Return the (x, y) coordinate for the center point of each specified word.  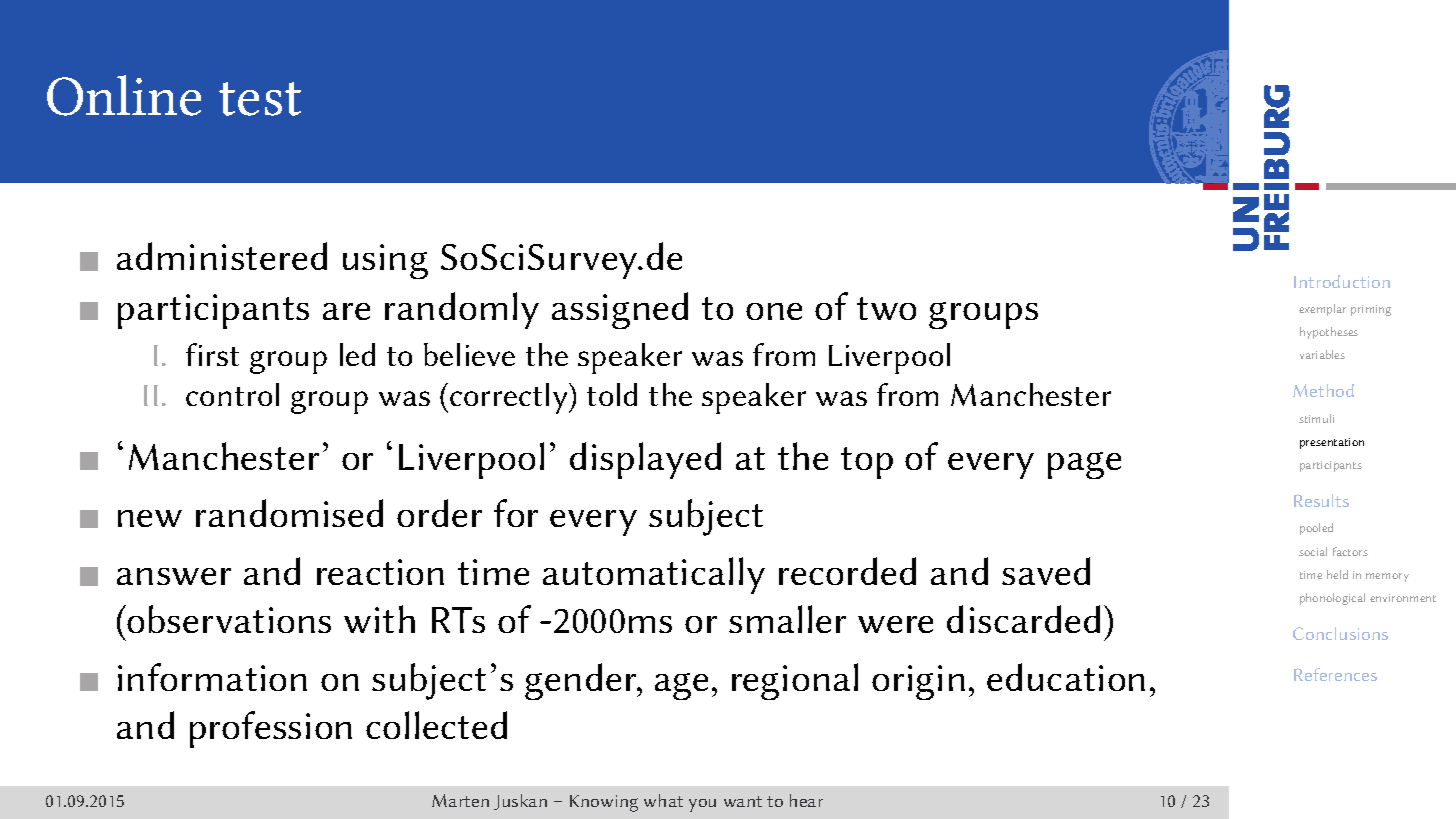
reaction (380, 572)
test (260, 99)
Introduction (1342, 281)
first (212, 354)
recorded (847, 571)
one (774, 311)
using (385, 261)
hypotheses (1329, 333)
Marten (460, 800)
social (1313, 551)
